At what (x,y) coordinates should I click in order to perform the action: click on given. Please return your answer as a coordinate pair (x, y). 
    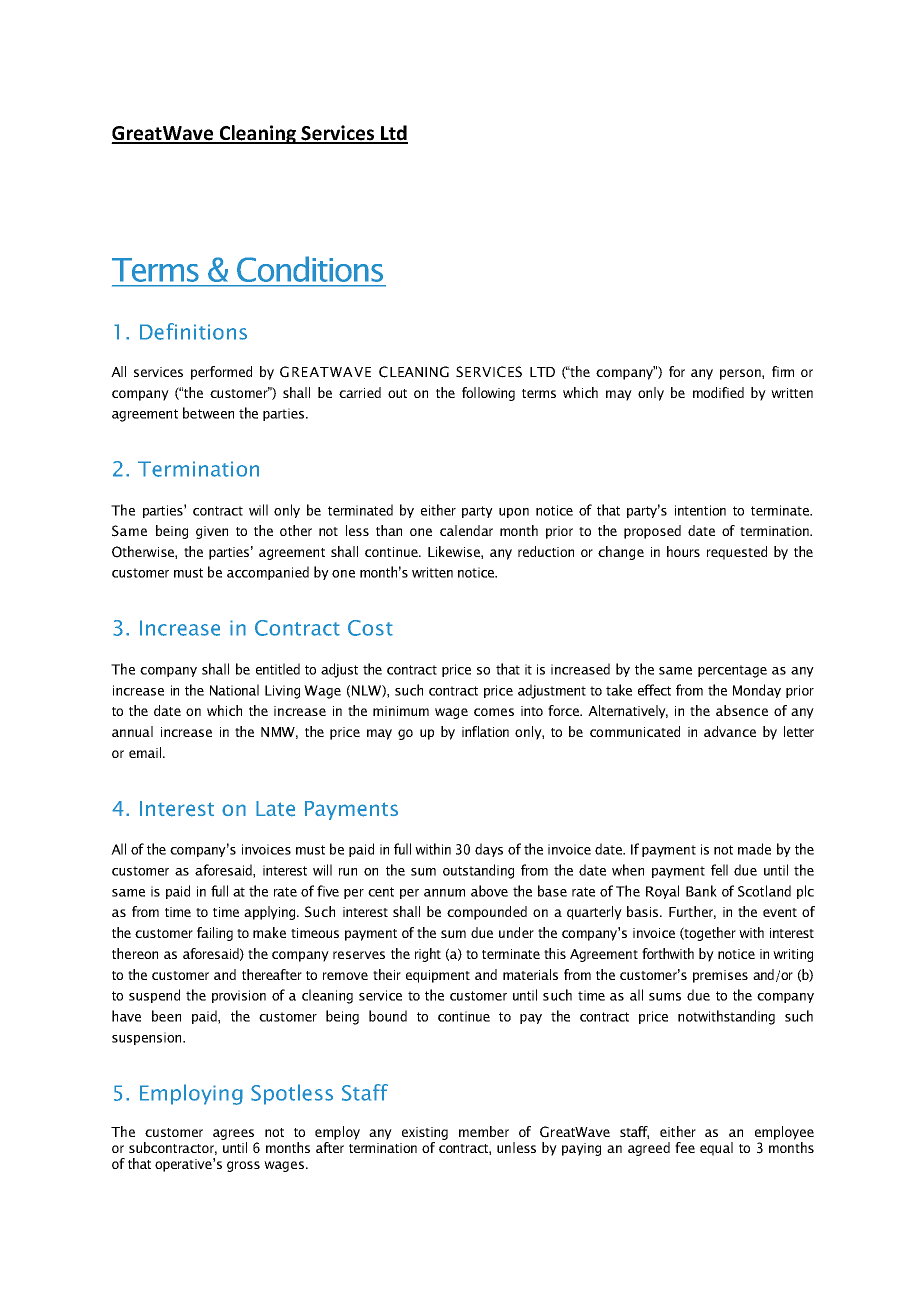
    Looking at the image, I should click on (212, 532).
